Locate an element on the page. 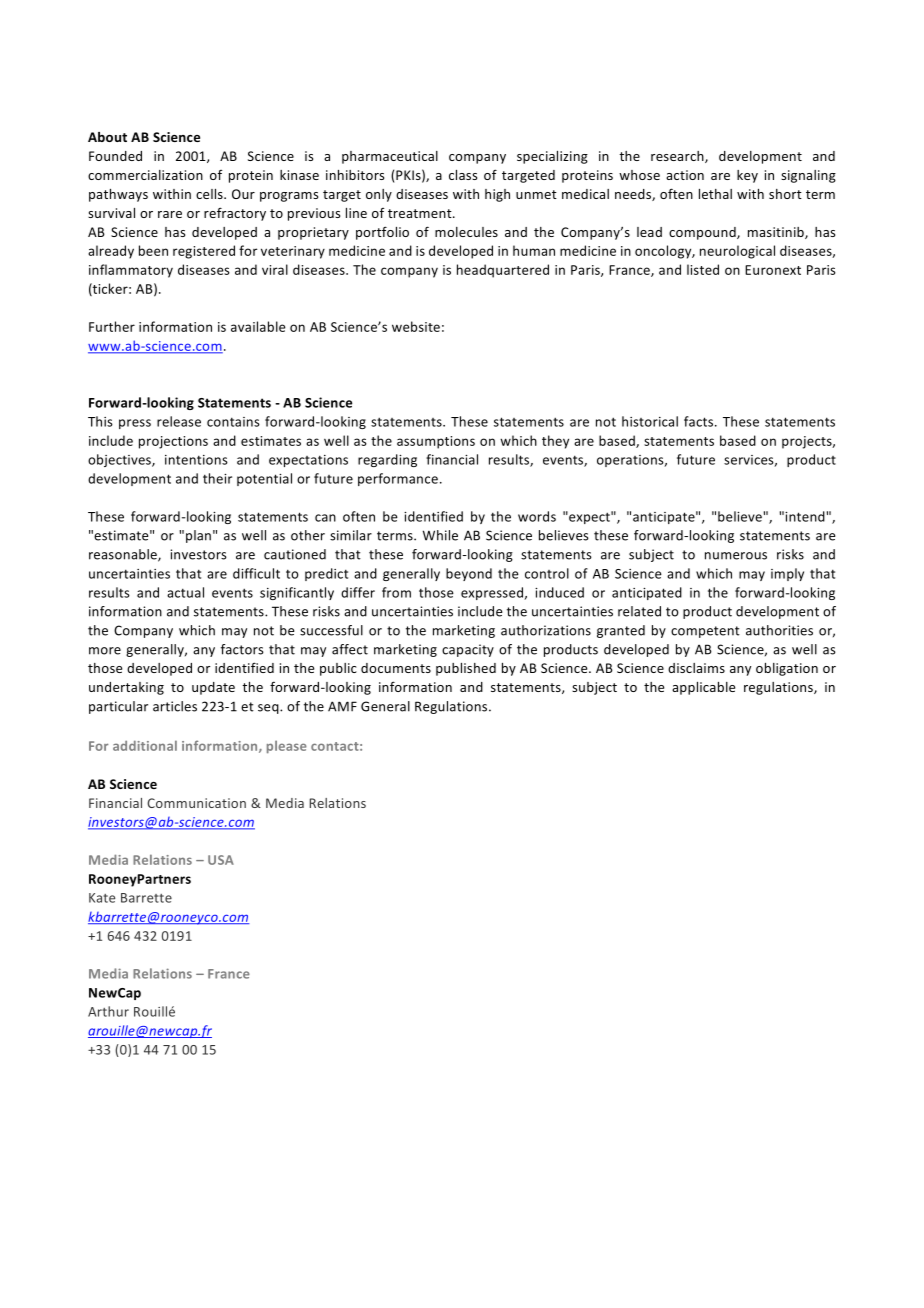 Image resolution: width=924 pixels, height=1308 pixels. key is located at coordinates (747, 176).
